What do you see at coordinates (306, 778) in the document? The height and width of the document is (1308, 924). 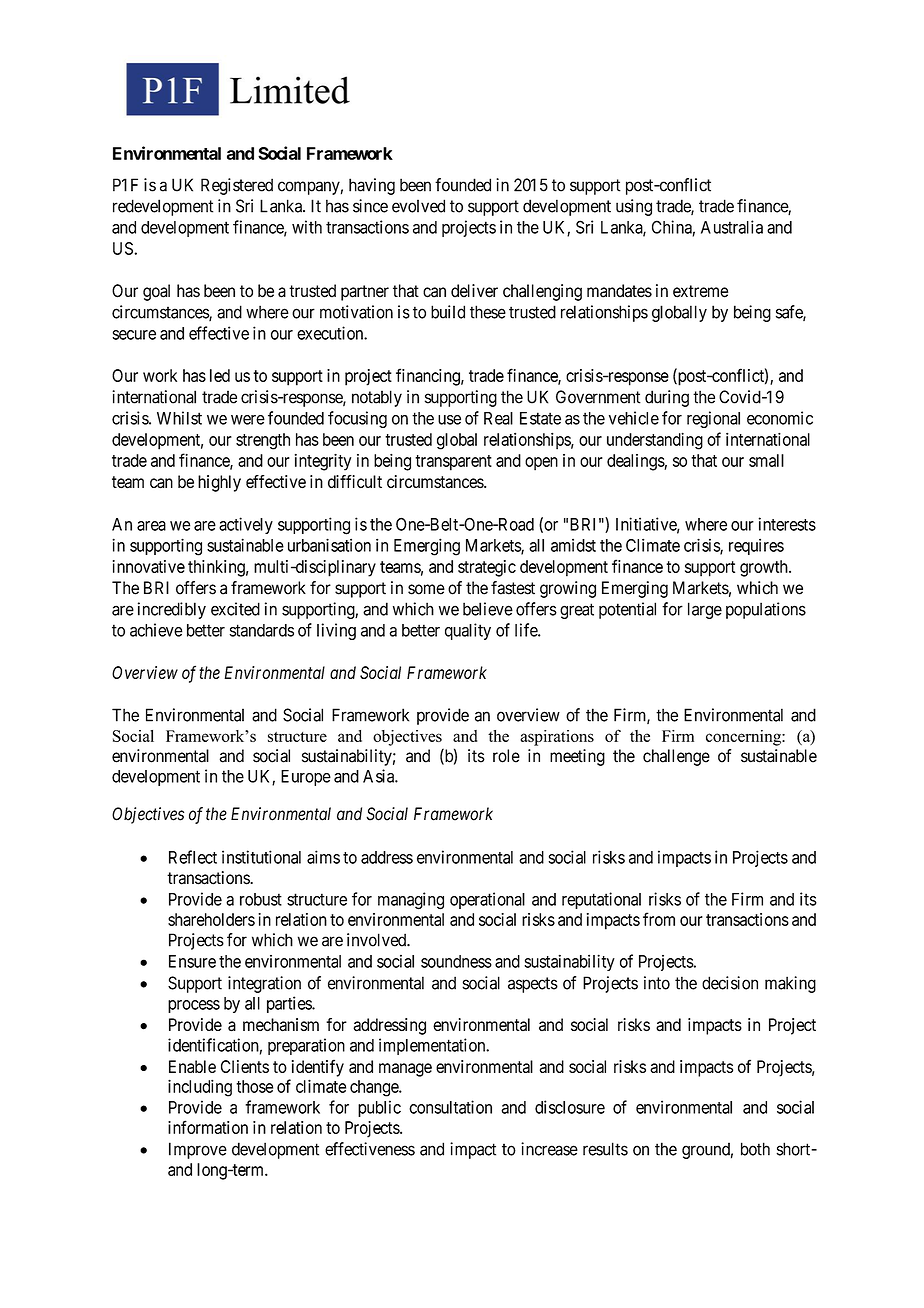 I see `Europe` at bounding box center [306, 778].
